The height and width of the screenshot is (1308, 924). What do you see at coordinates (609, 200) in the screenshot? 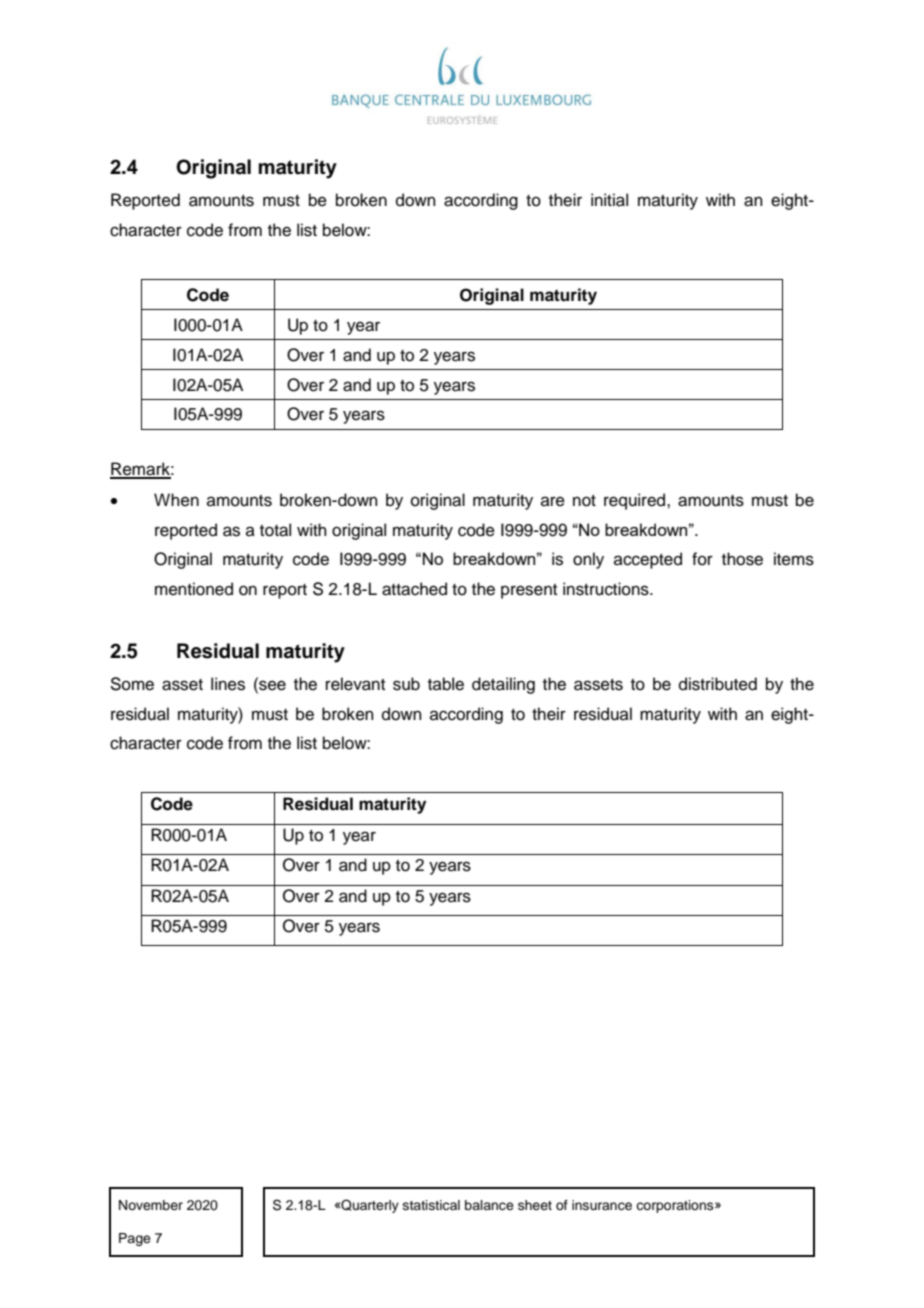
I see `initial` at bounding box center [609, 200].
